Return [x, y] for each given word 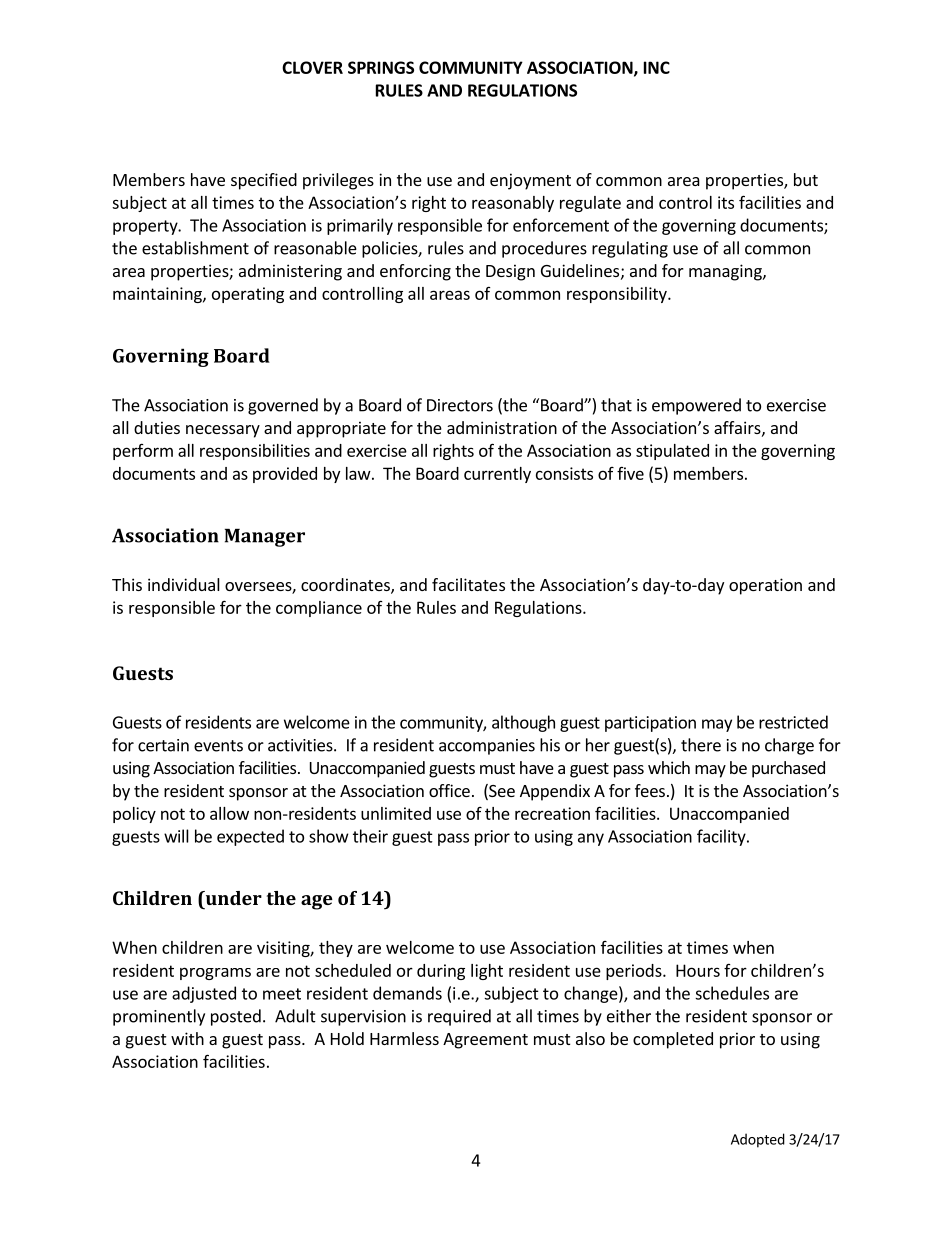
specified [264, 181]
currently [497, 475]
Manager [265, 538]
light [487, 972]
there [701, 745]
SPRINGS [381, 67]
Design [510, 272]
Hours [698, 970]
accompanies [487, 747]
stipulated [672, 452]
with [187, 1038]
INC [657, 67]
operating [248, 295]
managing [726, 272]
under [232, 898]
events [218, 746]
